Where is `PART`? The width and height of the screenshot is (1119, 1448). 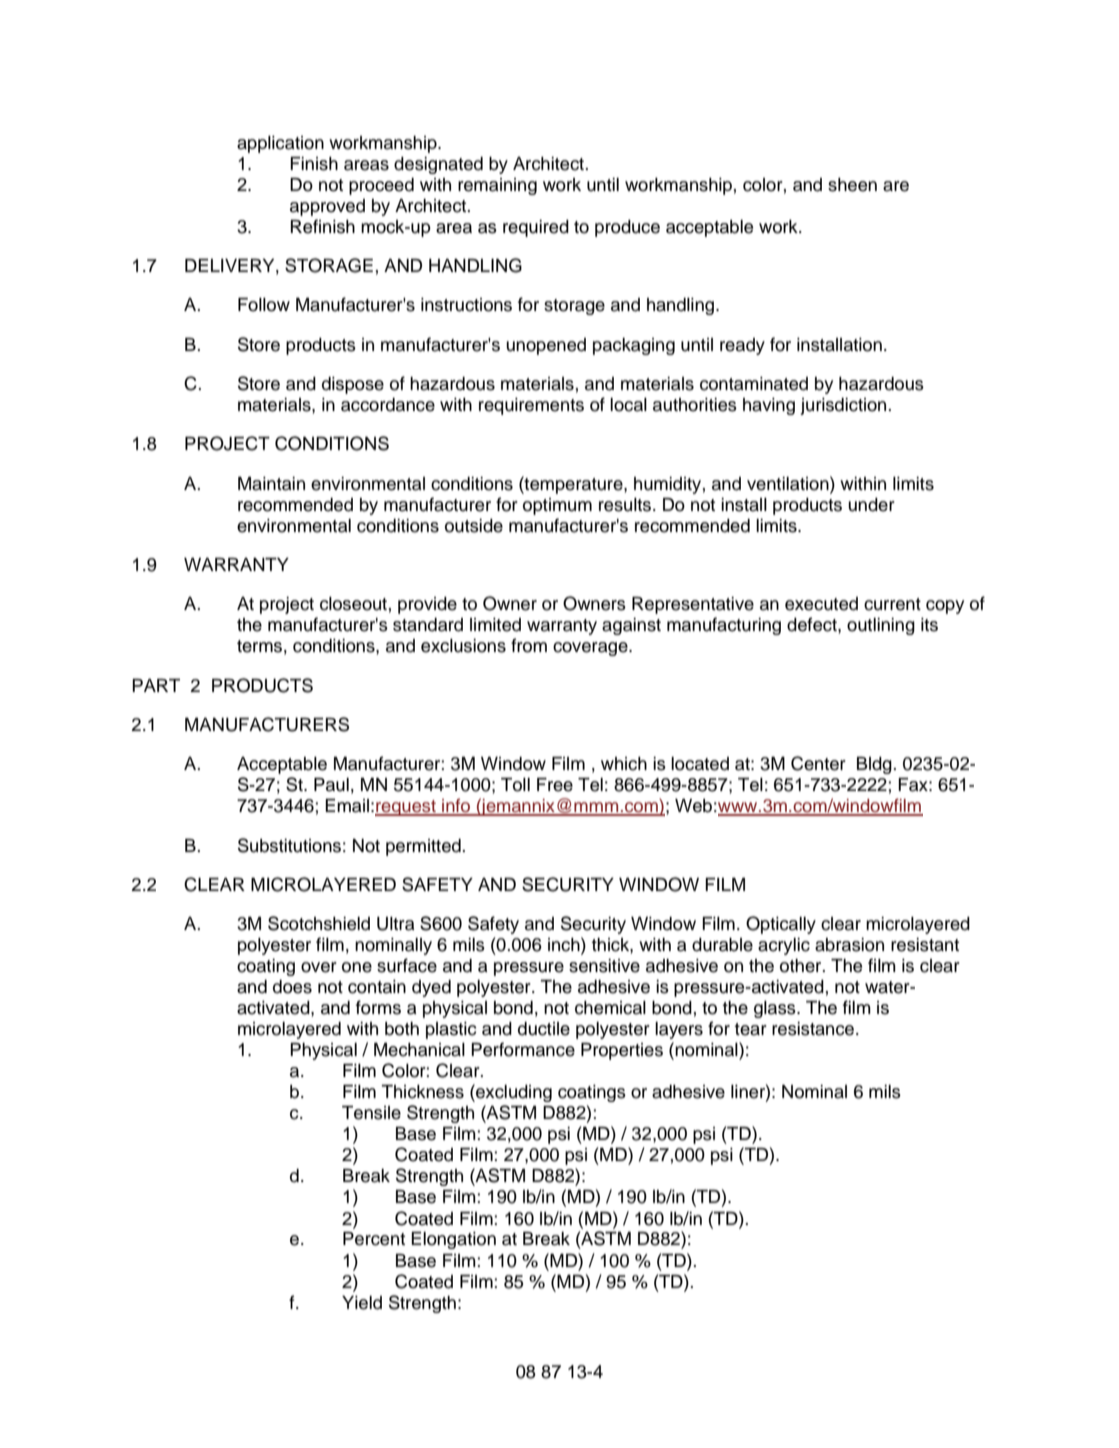 PART is located at coordinates (156, 685).
